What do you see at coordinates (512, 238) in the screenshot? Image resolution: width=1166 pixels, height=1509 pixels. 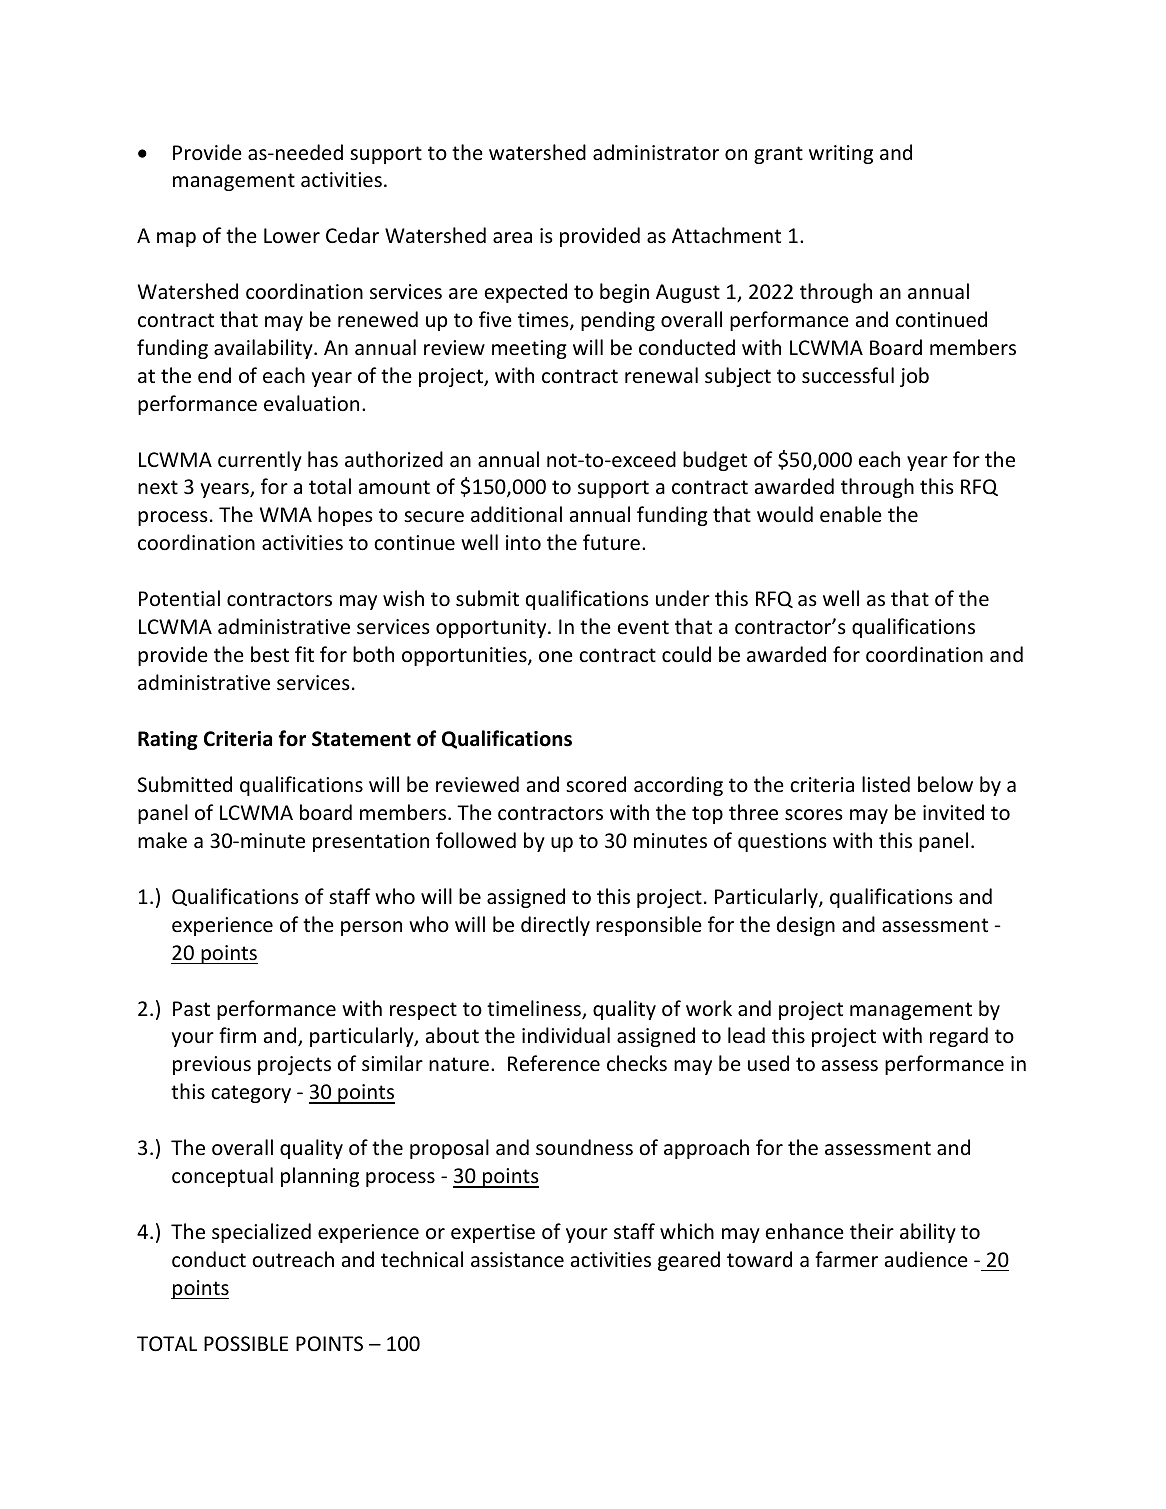 I see `area` at bounding box center [512, 238].
